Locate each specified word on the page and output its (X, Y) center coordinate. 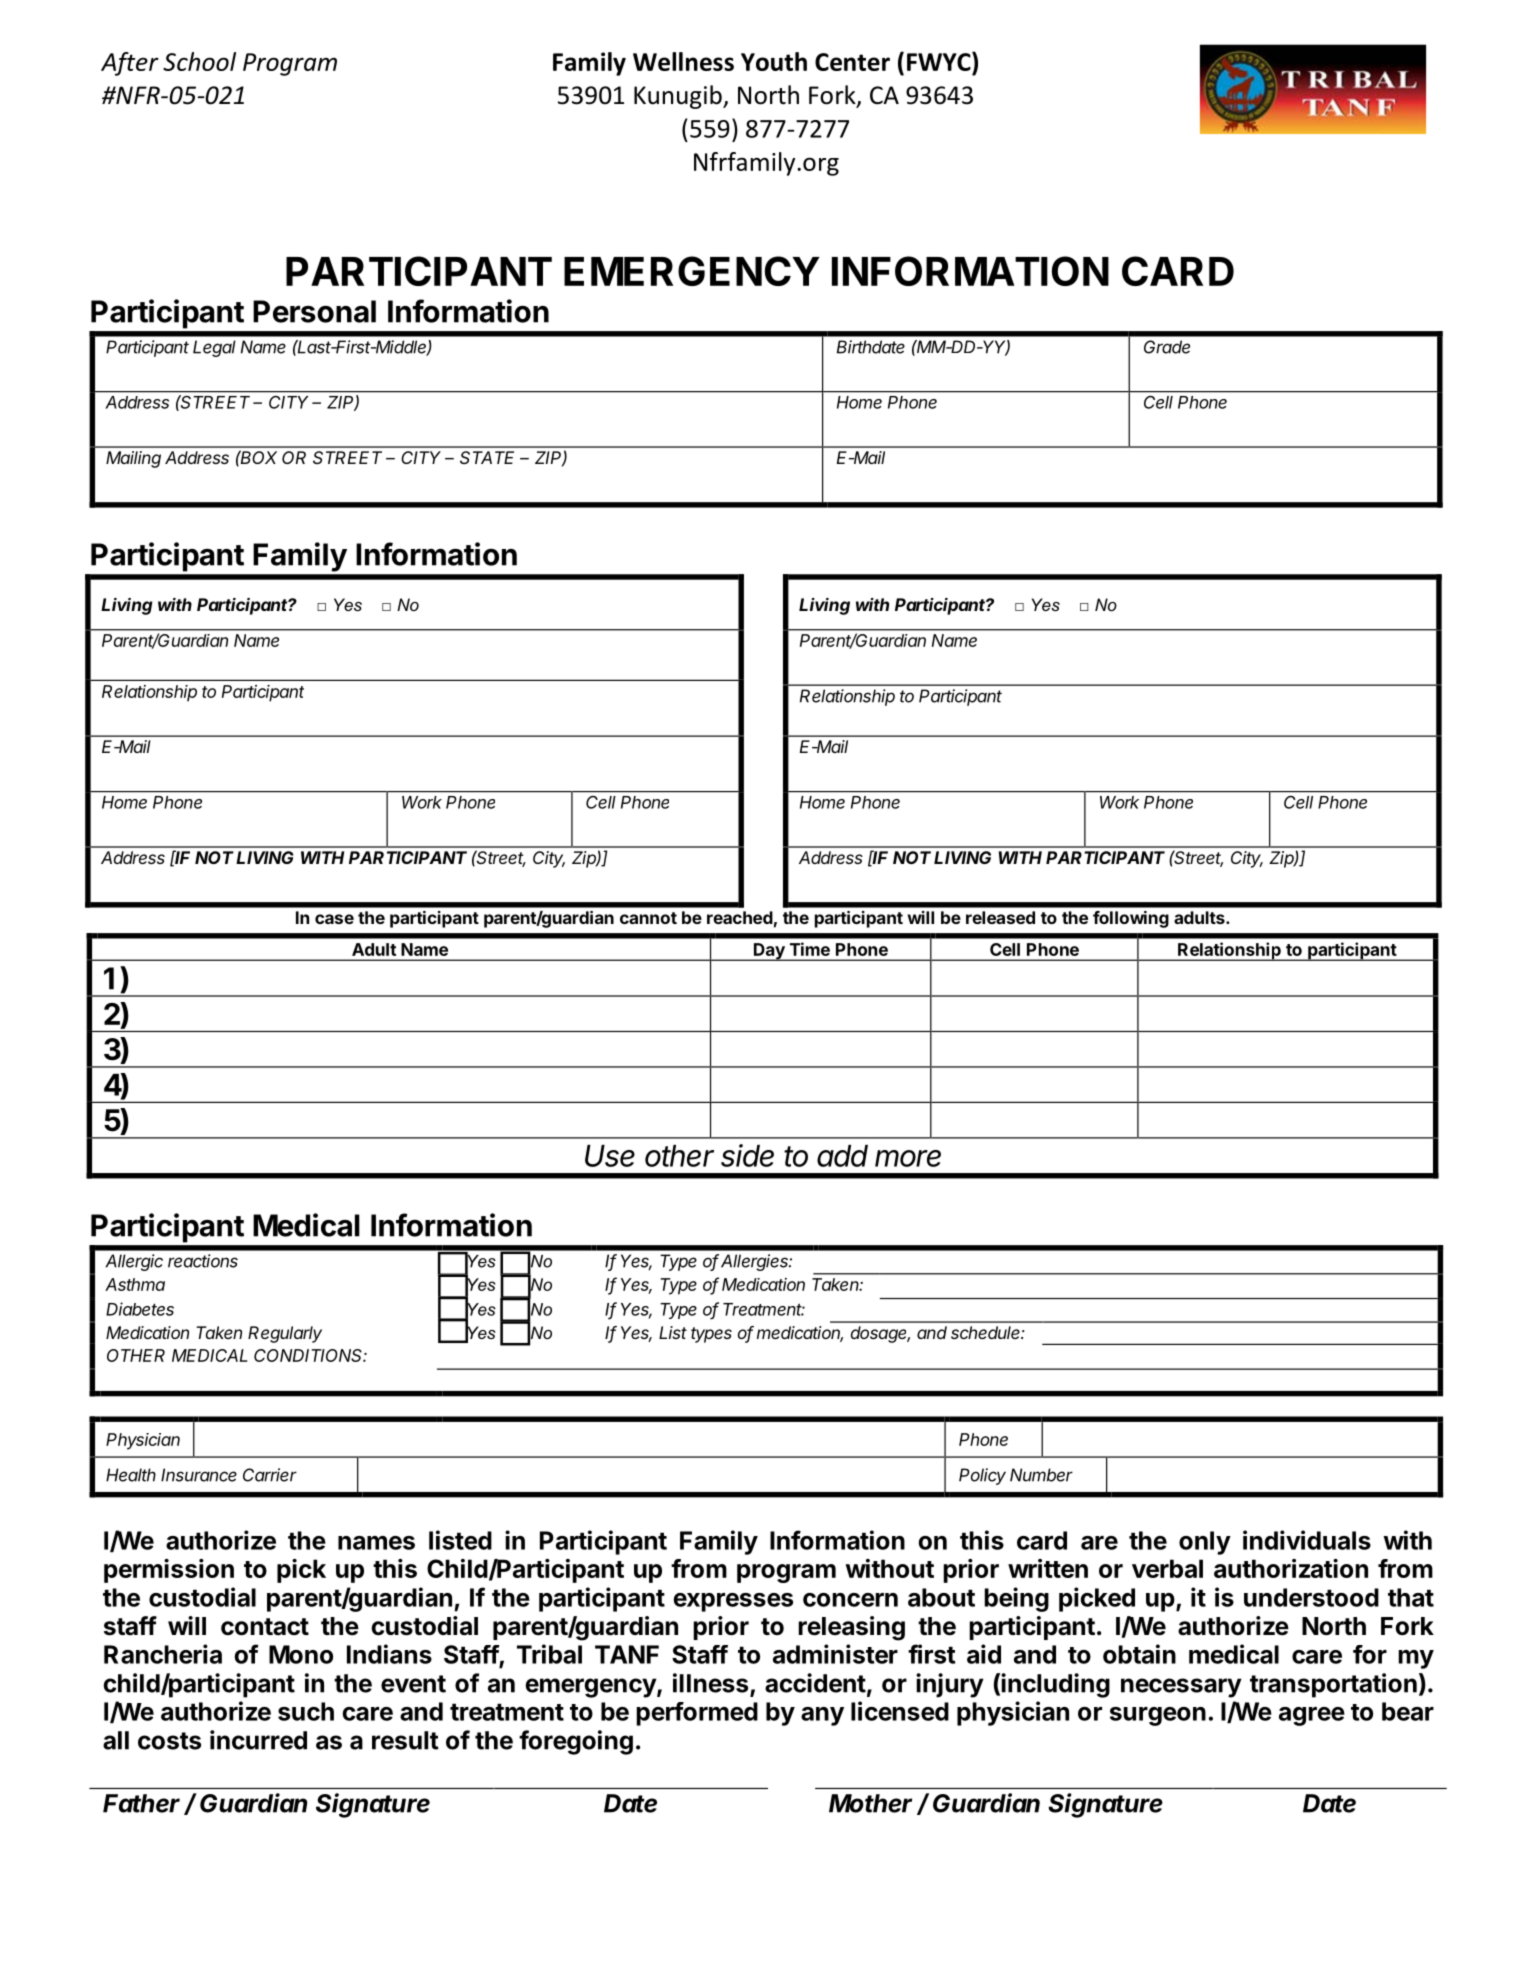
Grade (1167, 347)
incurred (258, 1740)
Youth (774, 61)
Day (769, 952)
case (334, 919)
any (822, 1716)
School (199, 61)
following (1131, 919)
